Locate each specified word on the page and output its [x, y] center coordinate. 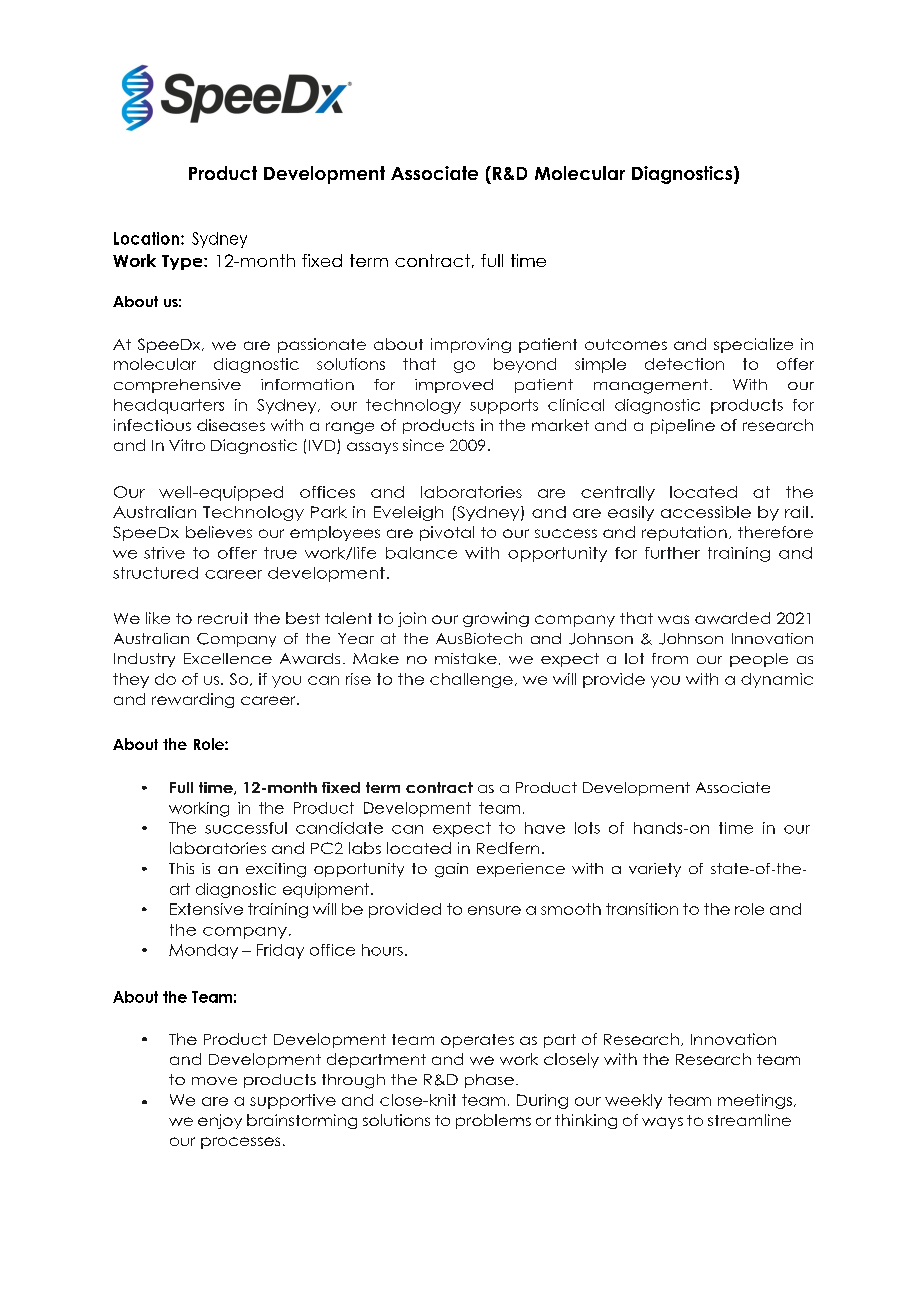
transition [642, 909]
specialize [753, 345]
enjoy [220, 1121]
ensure [494, 910]
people [759, 660]
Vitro [187, 445]
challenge [471, 680]
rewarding [193, 700]
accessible [706, 512]
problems [493, 1121]
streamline [749, 1120]
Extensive [206, 909]
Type [183, 262]
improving [471, 345]
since [423, 445]
